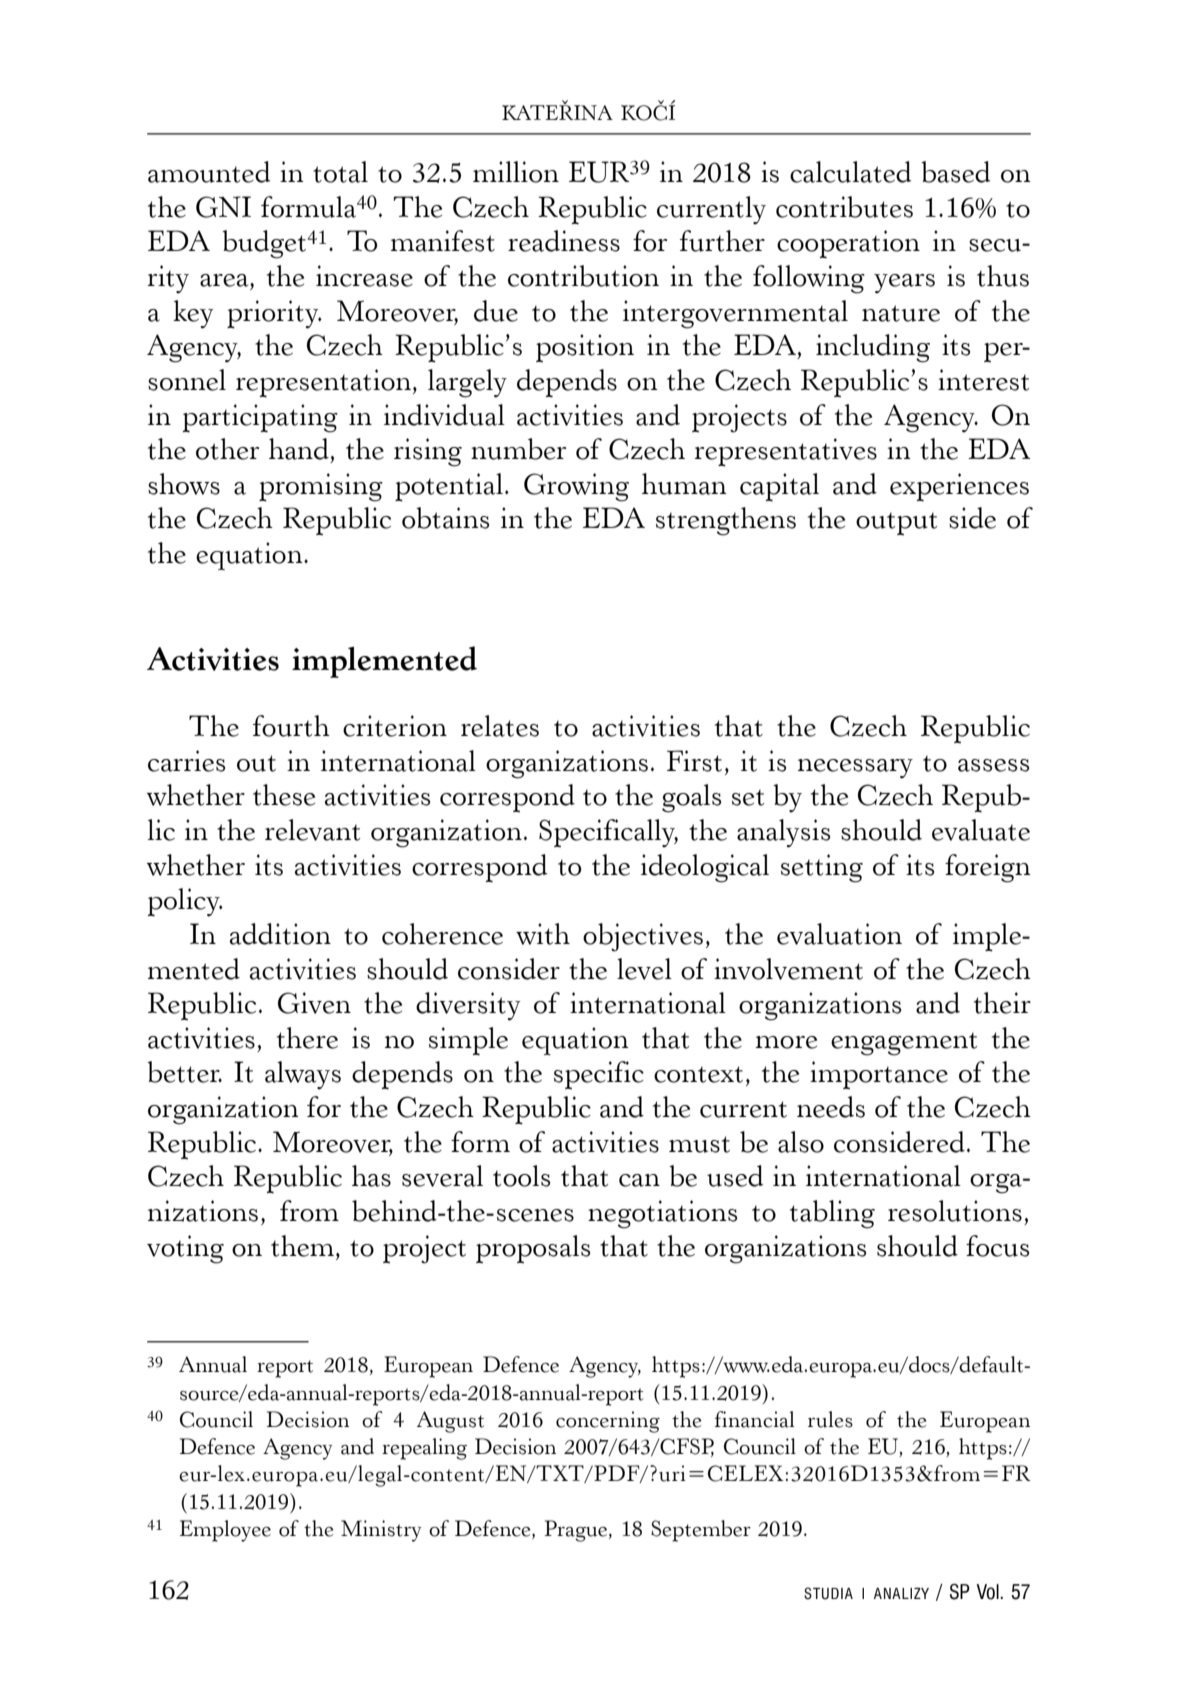  Describe the element at coordinates (564, 241) in the screenshot. I see `readiness` at that location.
